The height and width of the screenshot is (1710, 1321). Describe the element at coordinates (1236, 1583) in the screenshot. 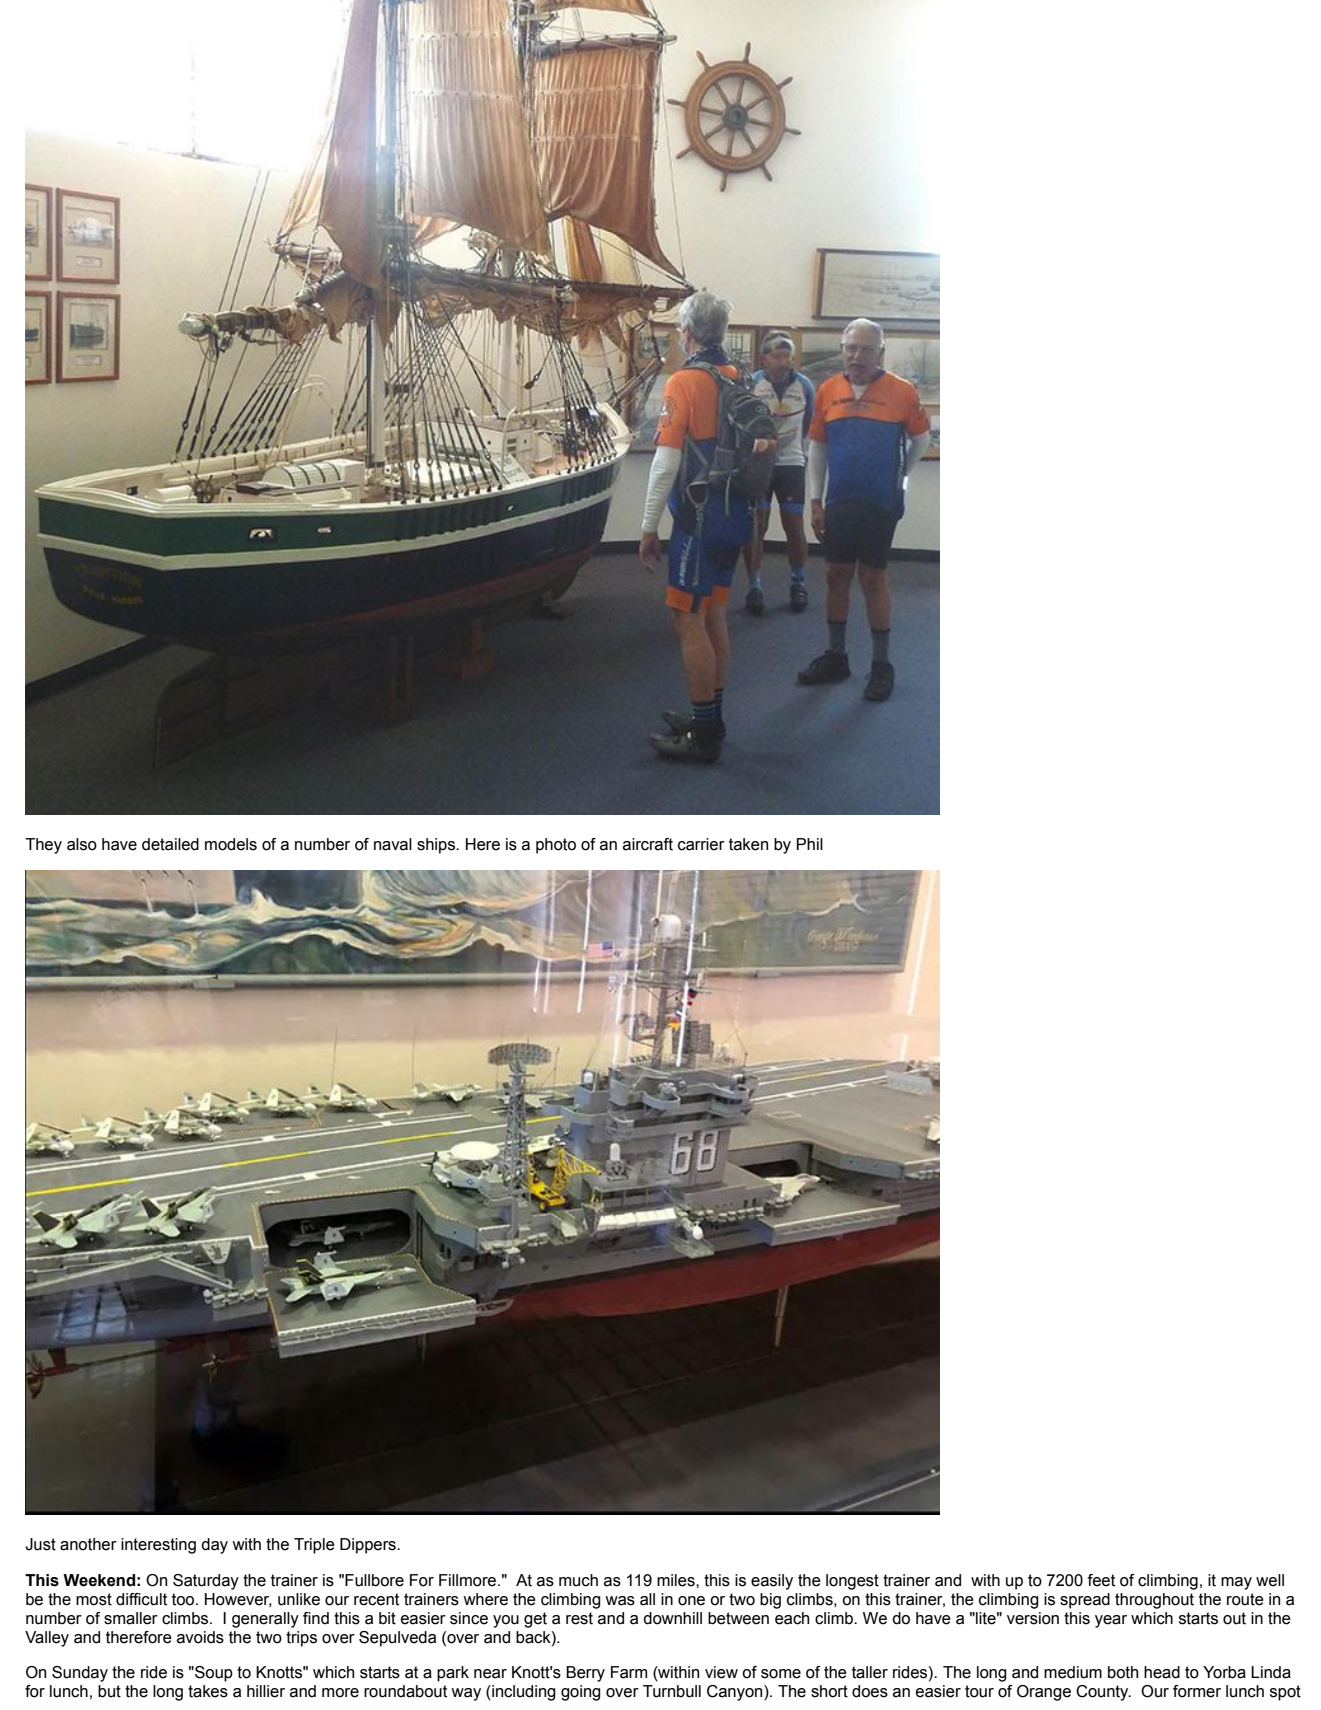

I see `may` at that location.
